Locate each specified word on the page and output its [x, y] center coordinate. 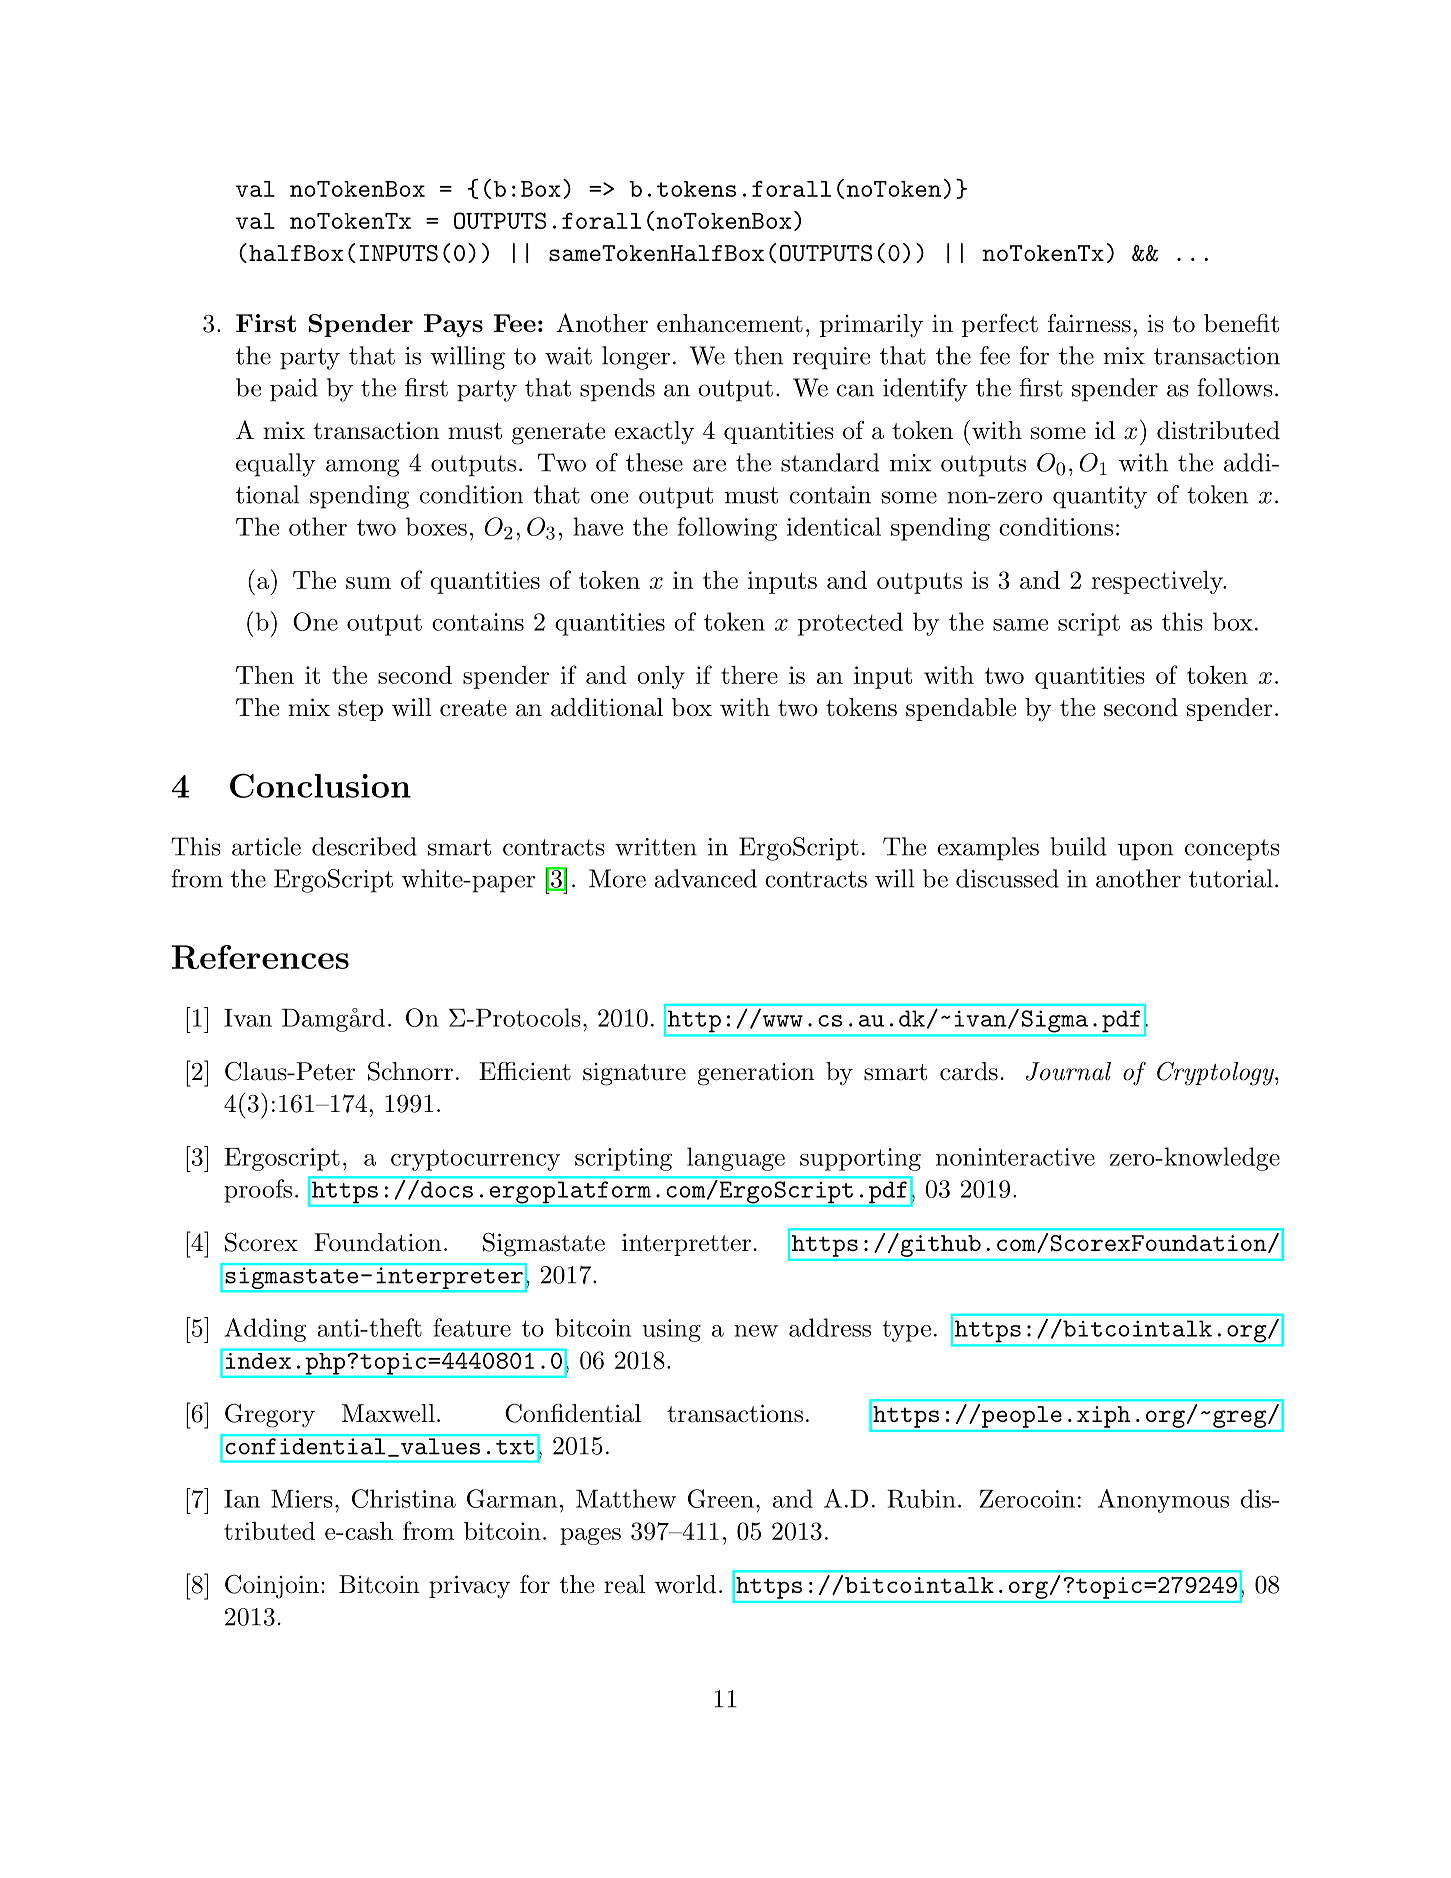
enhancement [730, 323]
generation [756, 1074]
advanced [706, 878]
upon [1145, 852]
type [906, 1331]
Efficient [525, 1071]
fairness [1089, 323]
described [364, 846]
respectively [1158, 582]
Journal [1068, 1071]
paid [294, 390]
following [727, 529]
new [756, 1331]
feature [472, 1327]
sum [368, 583]
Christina [404, 1498]
